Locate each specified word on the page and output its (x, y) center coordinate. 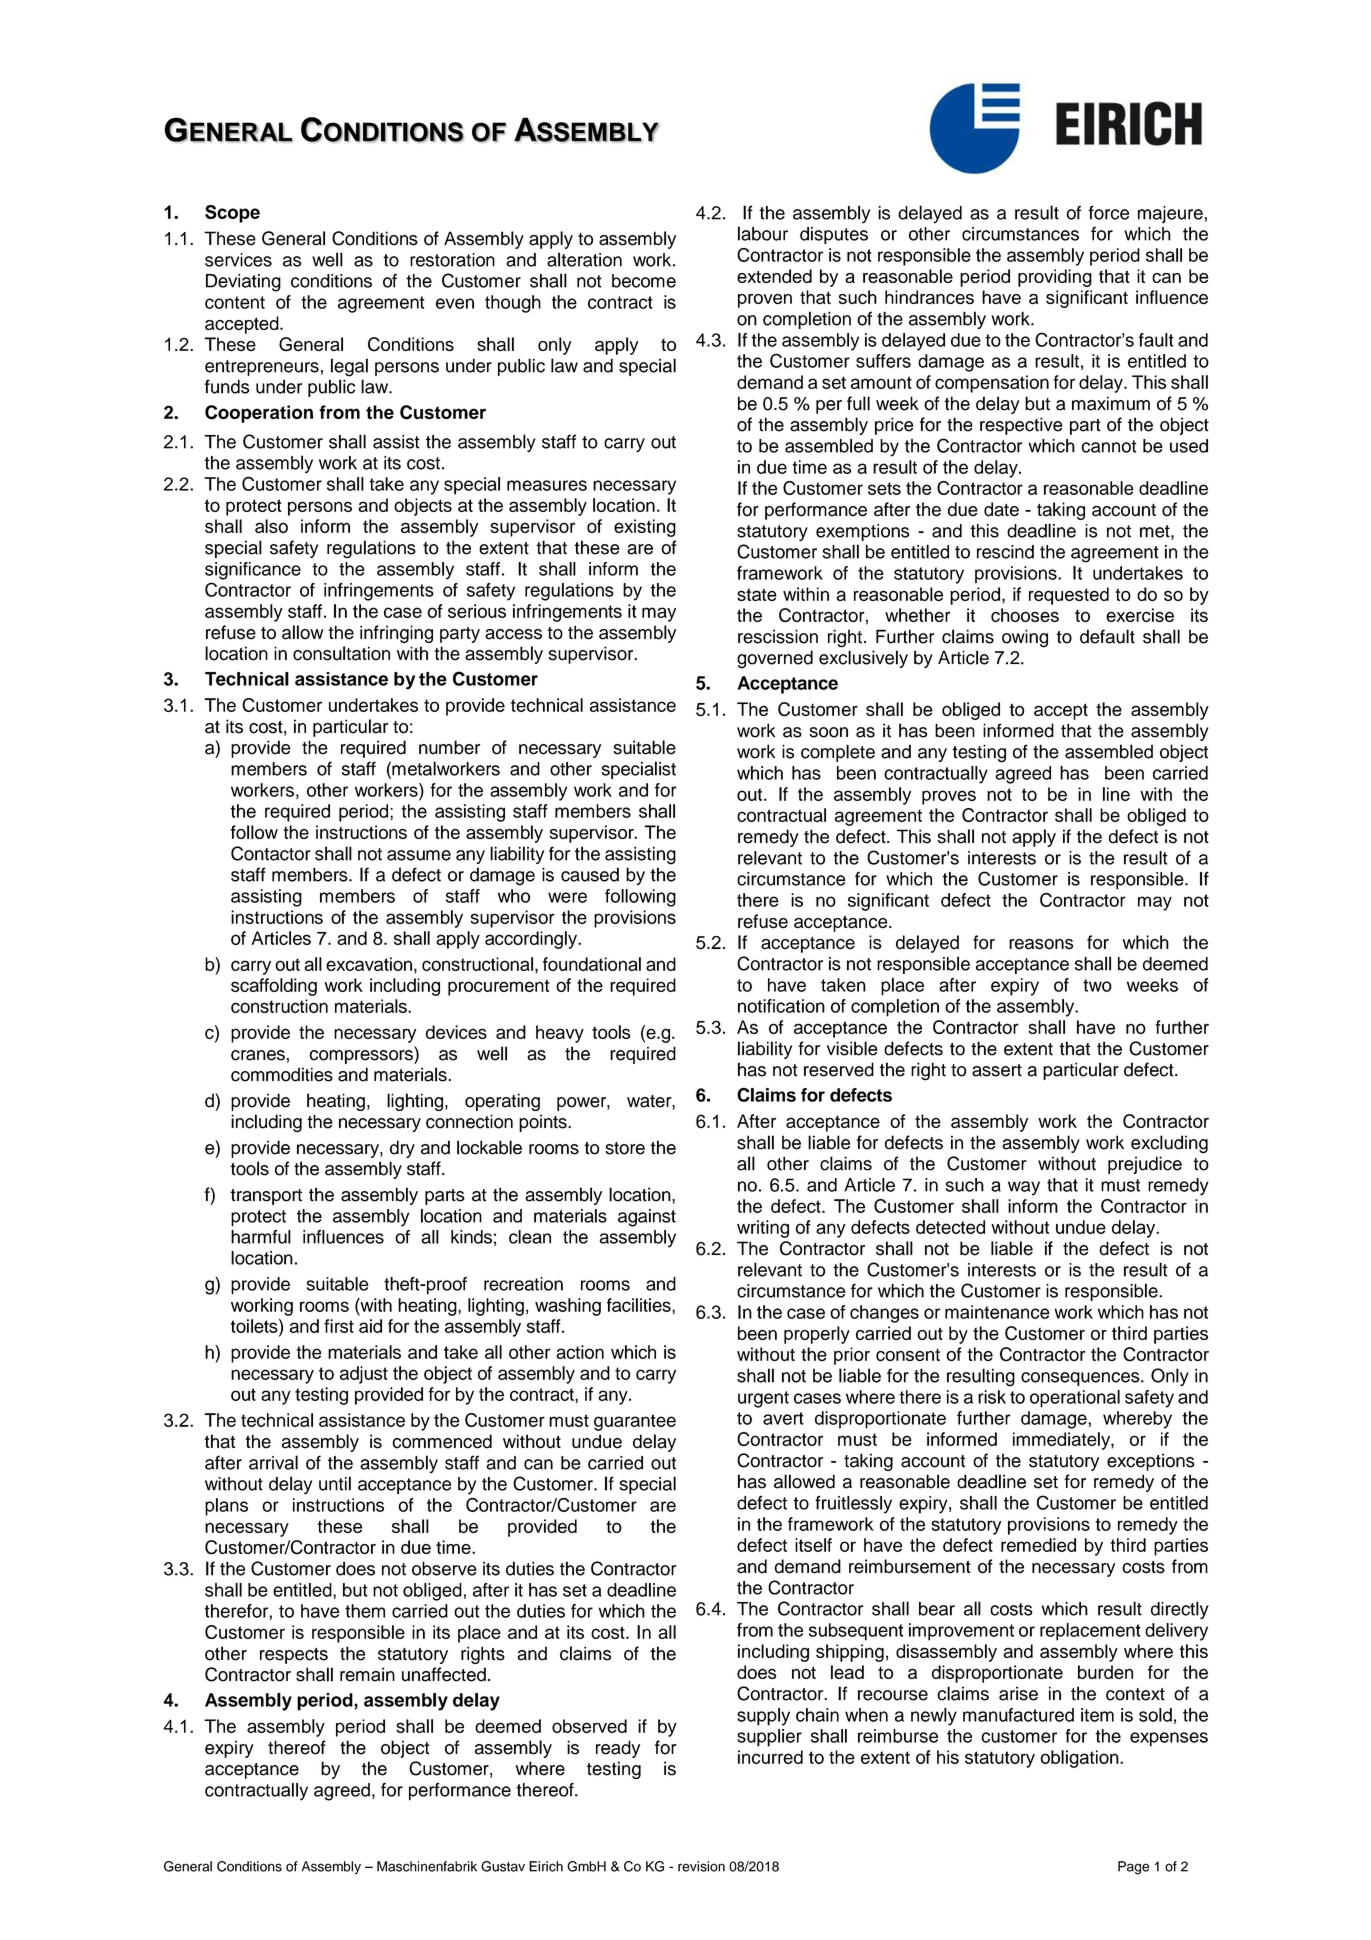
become (644, 281)
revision (701, 1866)
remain (367, 1674)
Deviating (243, 283)
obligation (1080, 1759)
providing (1055, 278)
